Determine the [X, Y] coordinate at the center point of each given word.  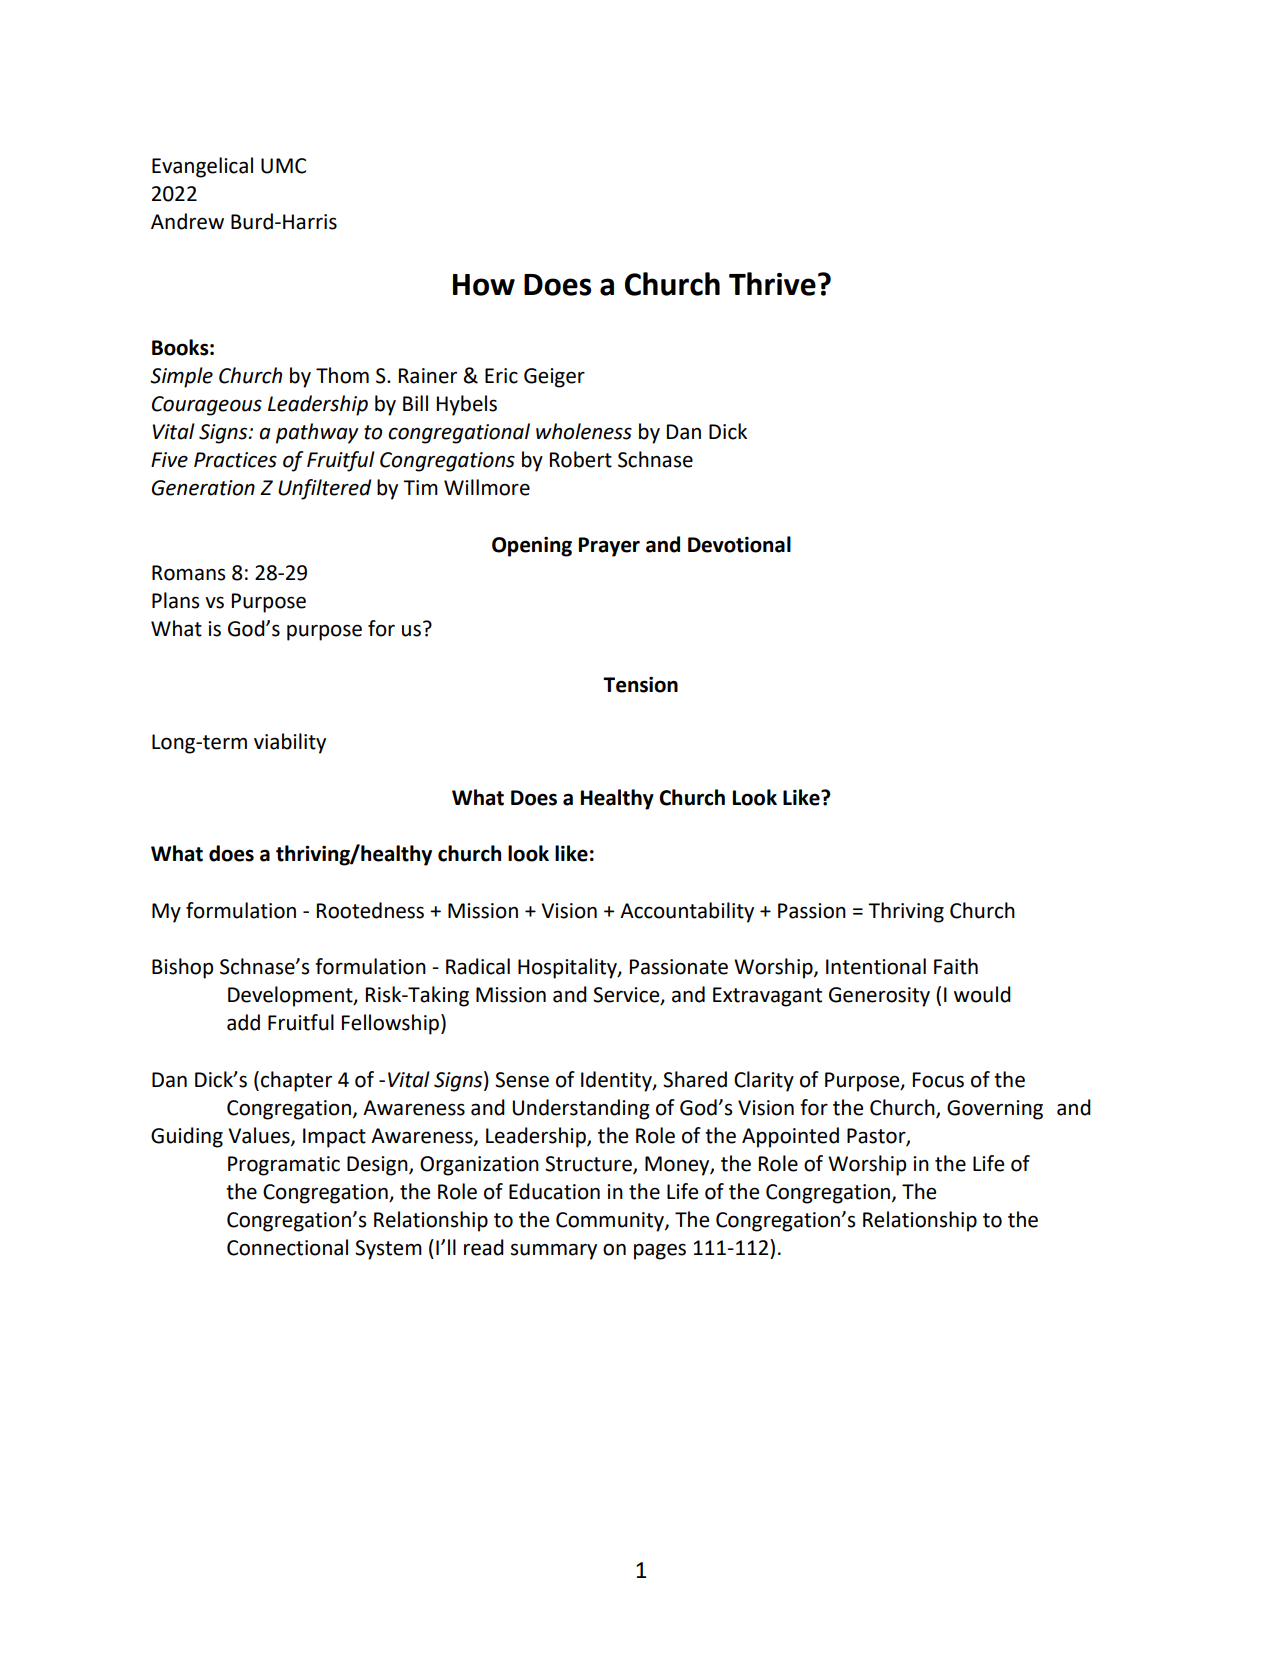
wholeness [584, 431]
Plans [175, 600]
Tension [640, 685]
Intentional [876, 966]
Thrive [772, 284]
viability [290, 743]
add [243, 1022]
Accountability [687, 912]
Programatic [284, 1166]
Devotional [739, 544]
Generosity [879, 997]
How [484, 285]
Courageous [207, 406]
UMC [283, 166]
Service [627, 996]
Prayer [609, 547]
